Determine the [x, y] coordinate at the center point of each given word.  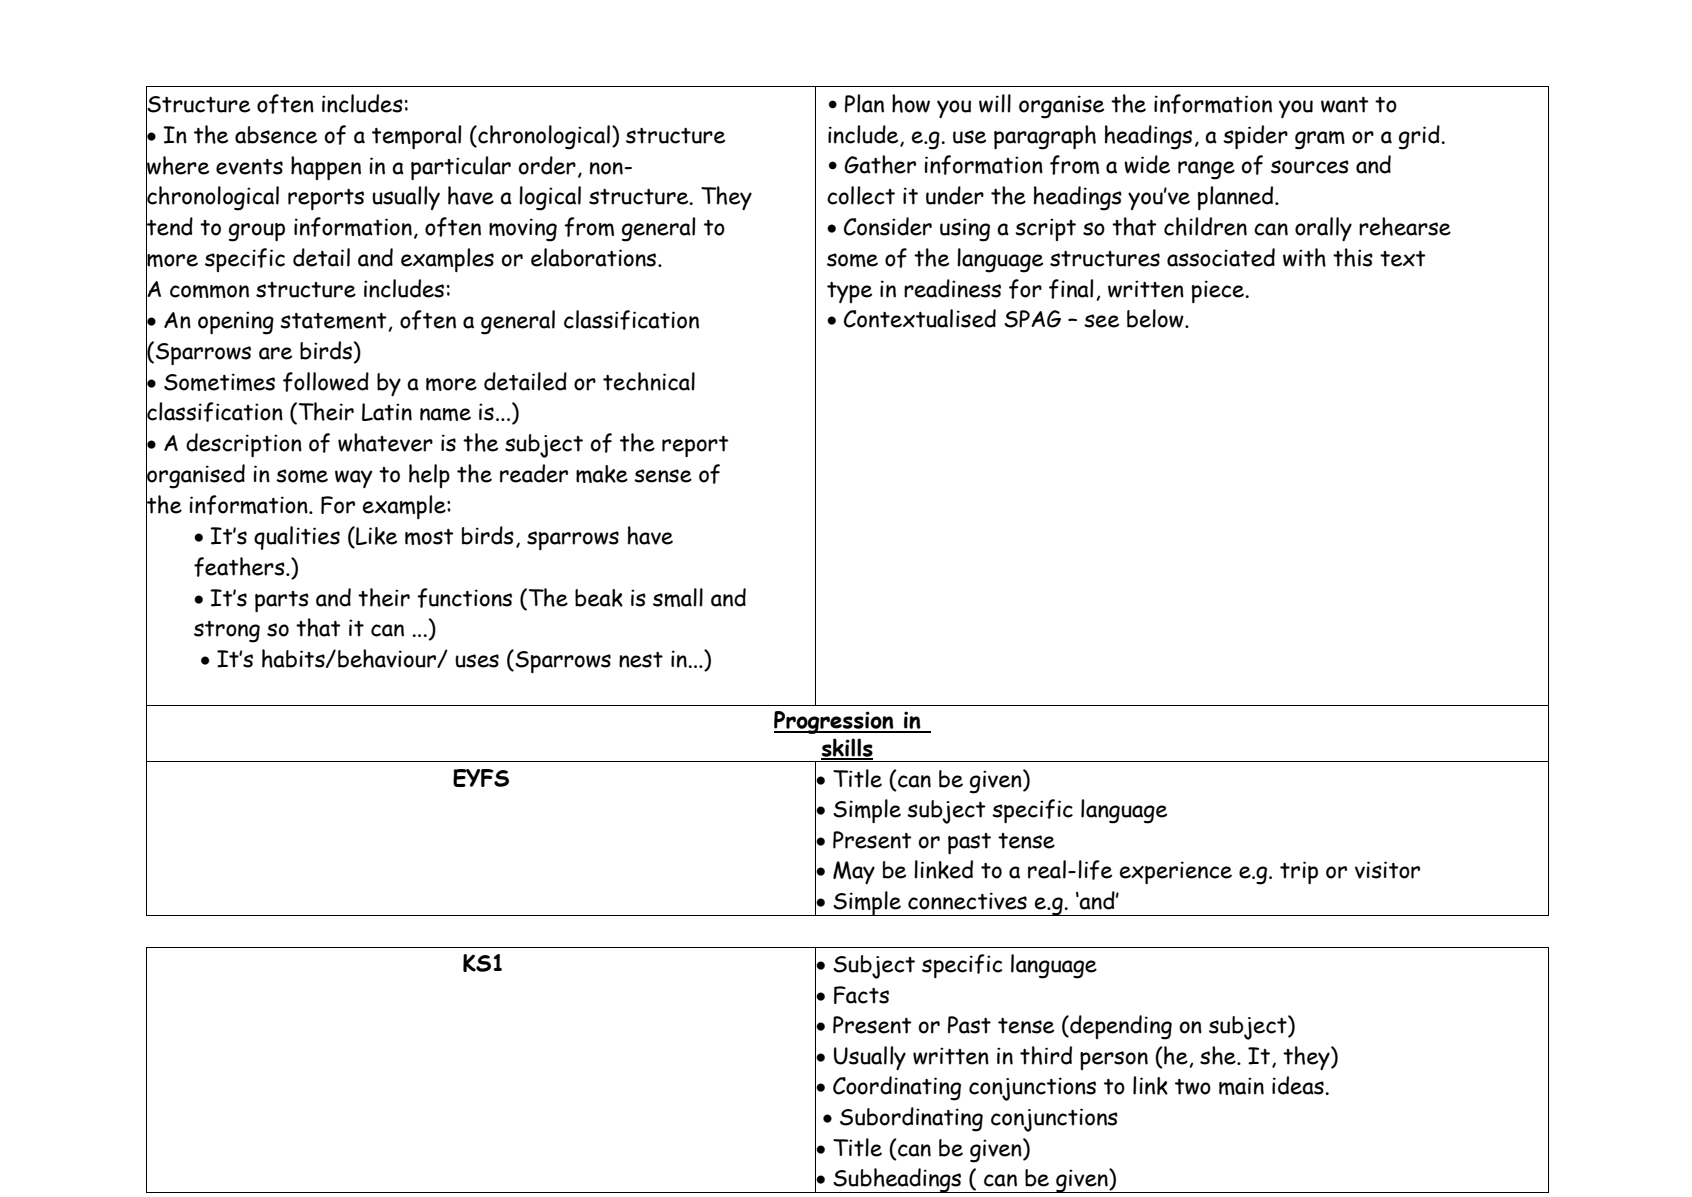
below [1156, 318]
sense [663, 476]
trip [1299, 872]
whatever [385, 442]
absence [276, 135]
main [1241, 1086]
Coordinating [897, 1088]
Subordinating [911, 1119]
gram [1320, 140]
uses [477, 661]
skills [847, 748]
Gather [880, 164]
